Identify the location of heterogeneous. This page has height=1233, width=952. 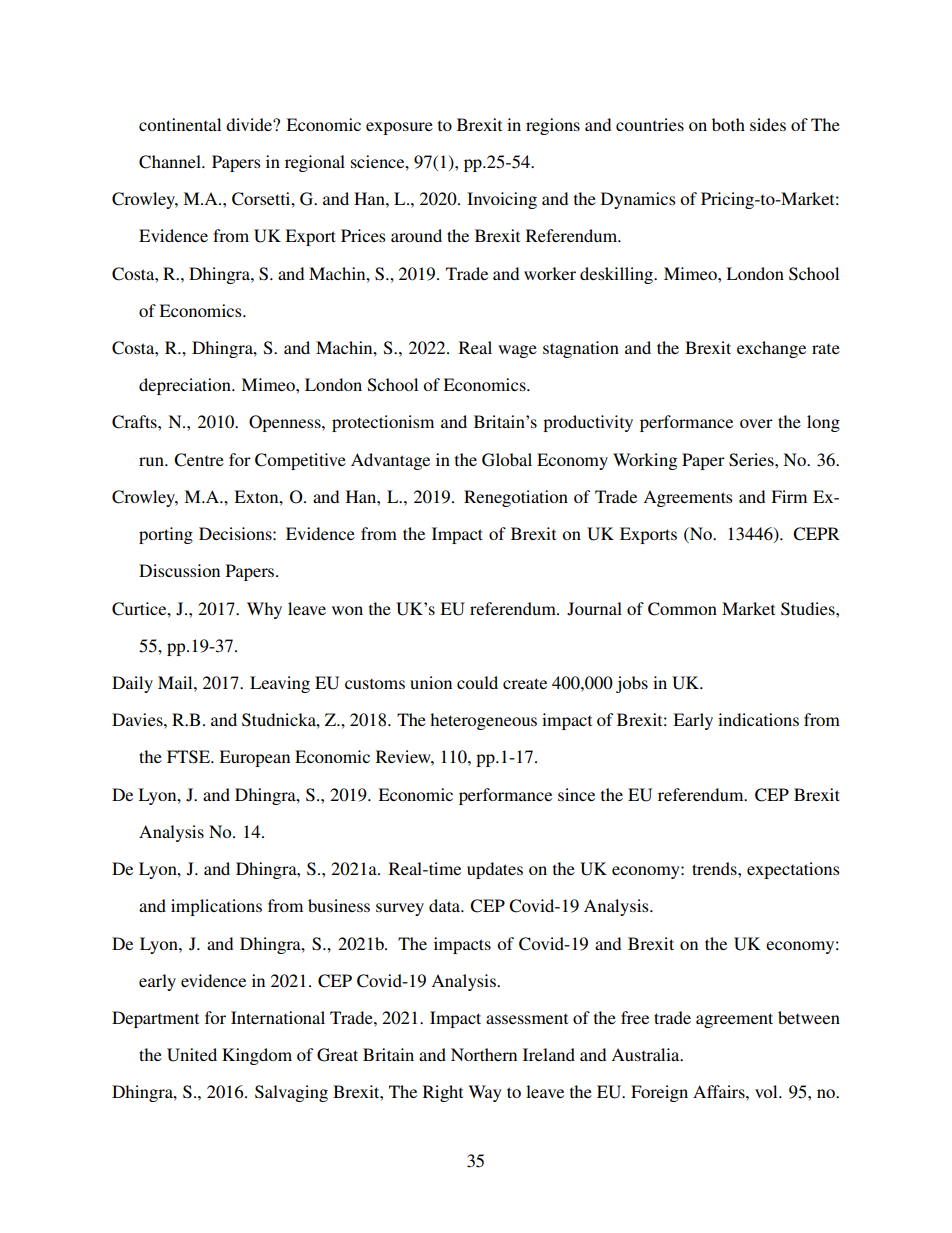
(483, 721).
